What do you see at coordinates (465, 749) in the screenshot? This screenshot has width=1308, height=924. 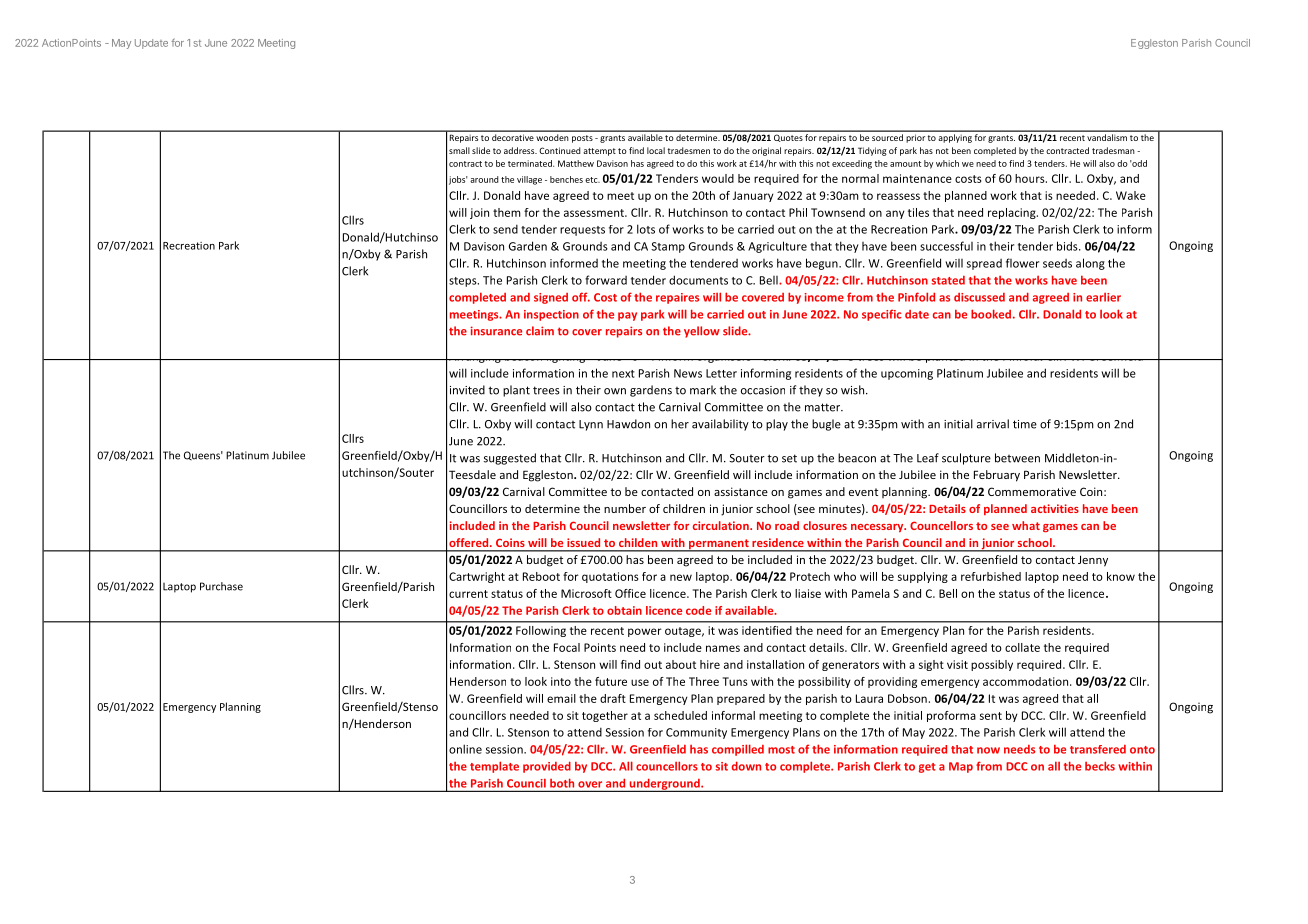 I see `online` at bounding box center [465, 749].
